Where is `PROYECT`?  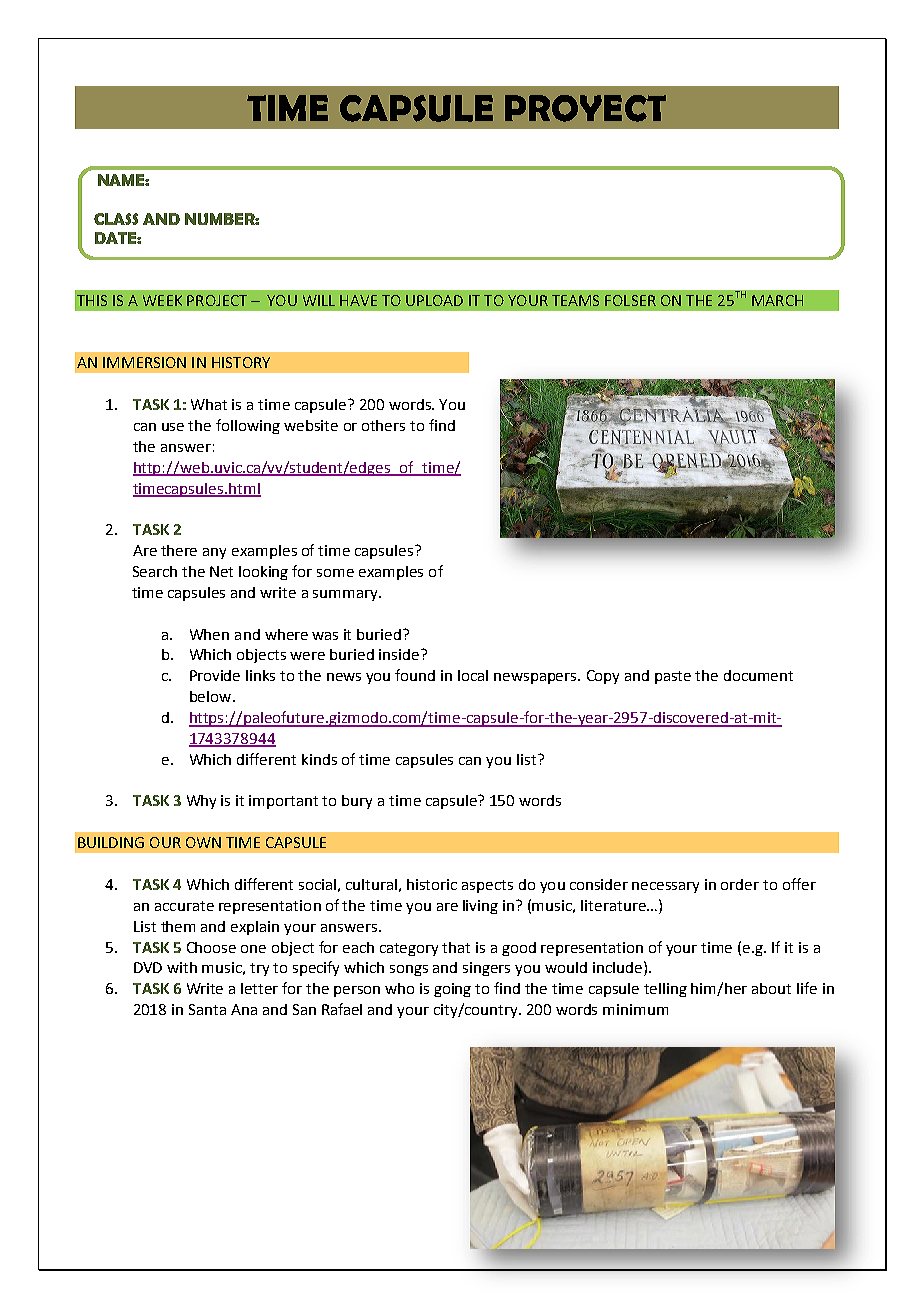
PROYECT is located at coordinates (585, 108).
